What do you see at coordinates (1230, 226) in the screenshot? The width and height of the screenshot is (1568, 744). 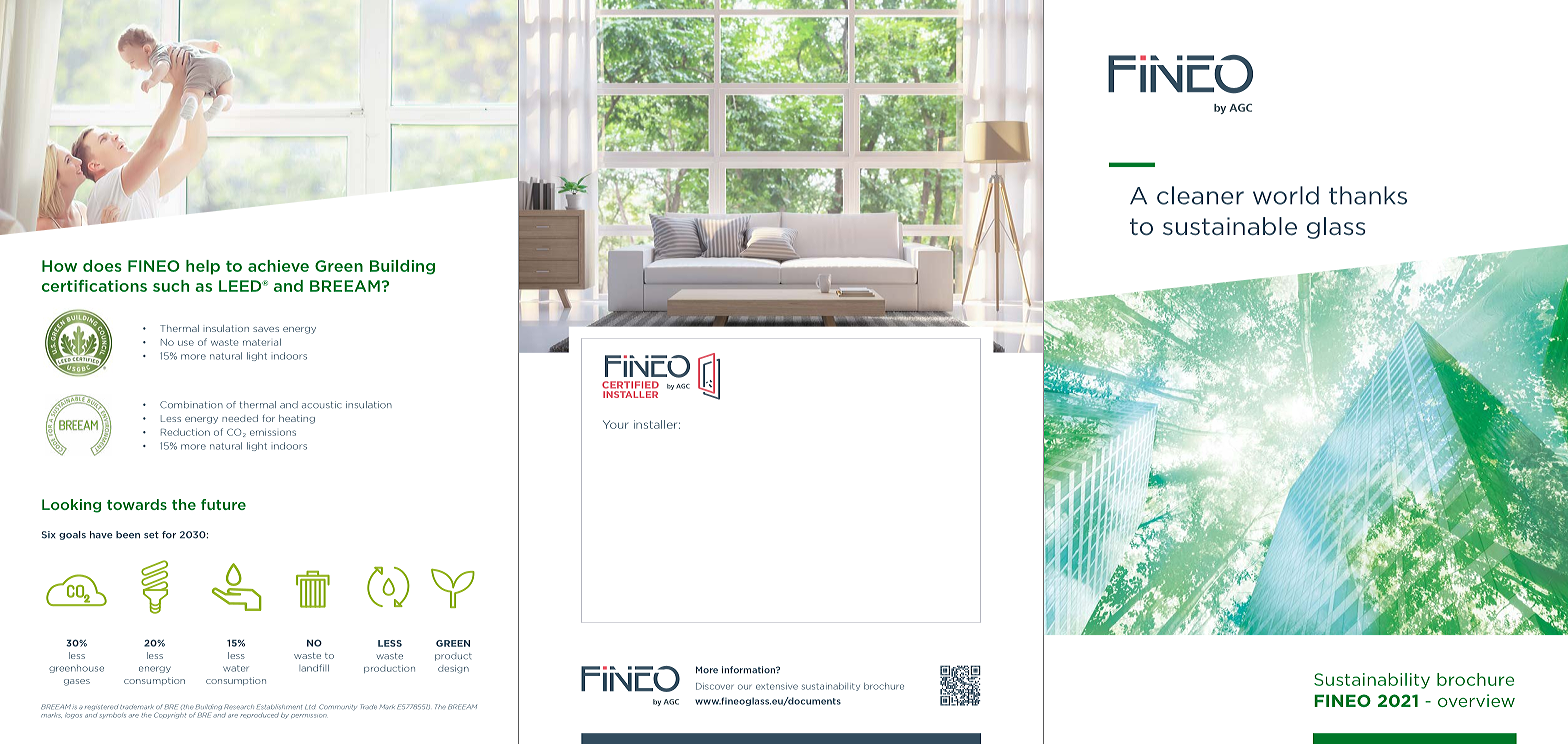 I see `sustainable` at bounding box center [1230, 226].
